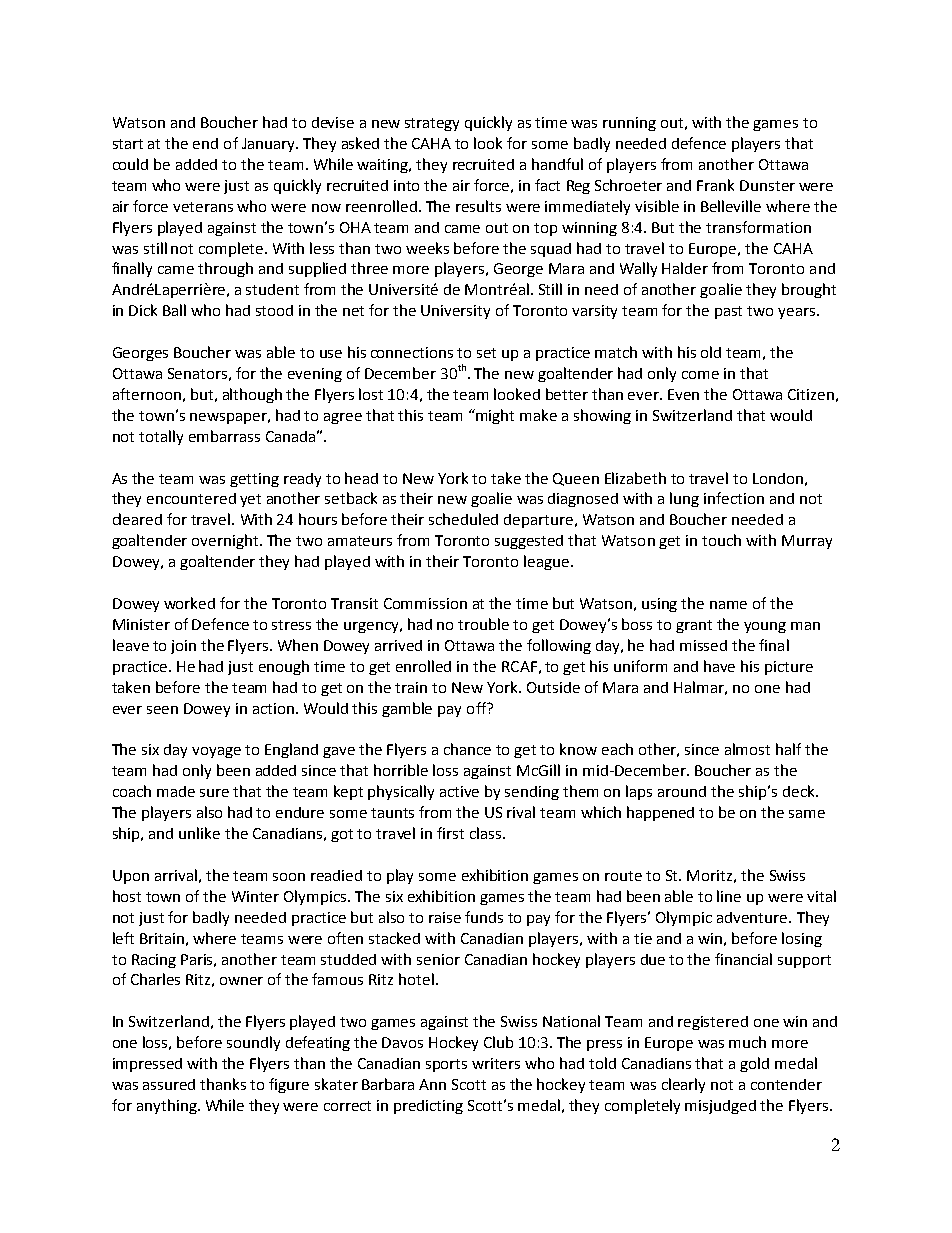 This screenshot has width=952, height=1233. Describe the element at coordinates (496, 1063) in the screenshot. I see `writers` at that location.
